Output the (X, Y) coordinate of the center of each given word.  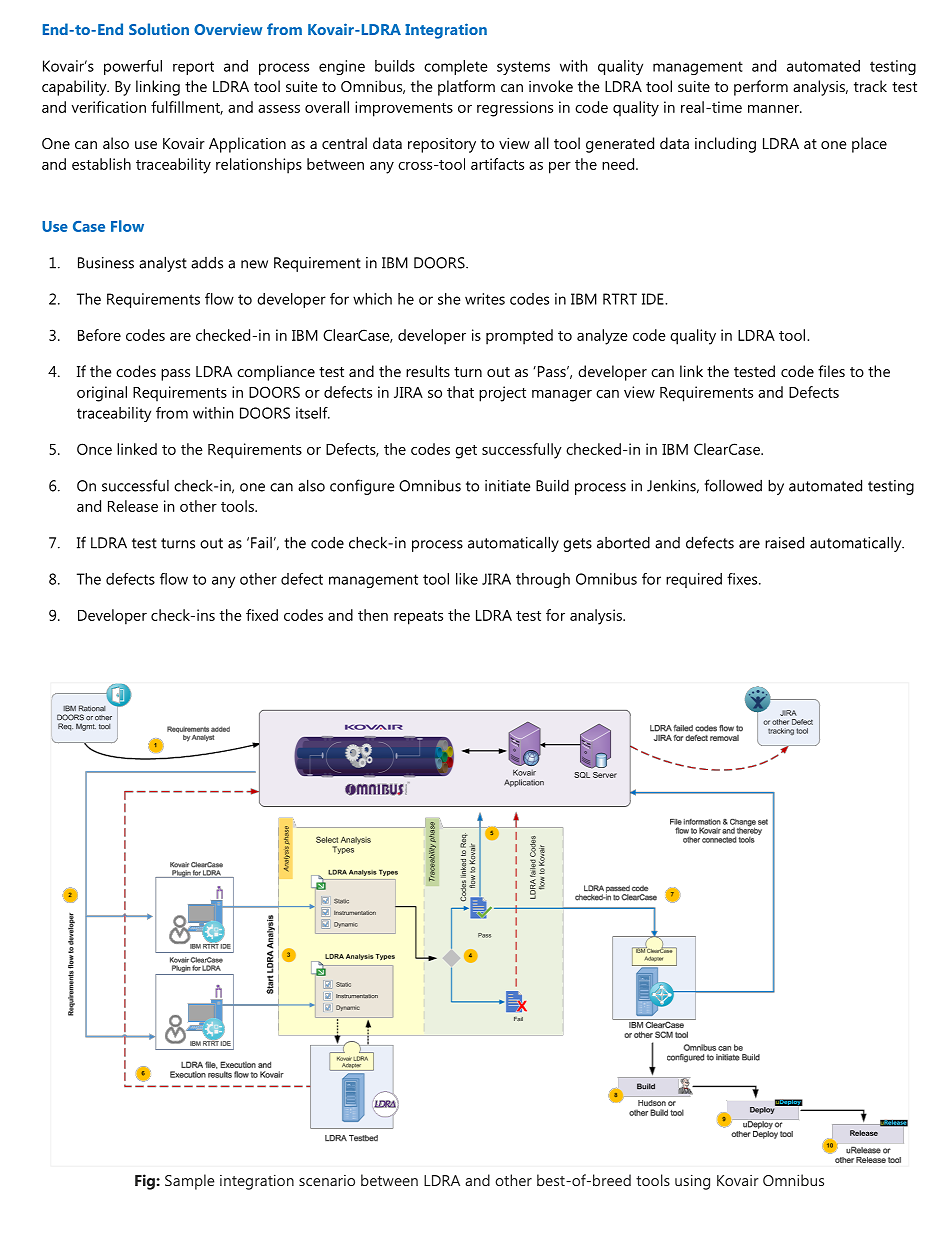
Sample (189, 1182)
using (692, 1182)
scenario (327, 1180)
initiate (507, 486)
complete (456, 67)
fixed (262, 615)
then (373, 615)
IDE (654, 299)
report (193, 68)
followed (733, 485)
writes (485, 299)
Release (133, 506)
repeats (418, 618)
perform (761, 88)
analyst (163, 264)
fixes (743, 579)
